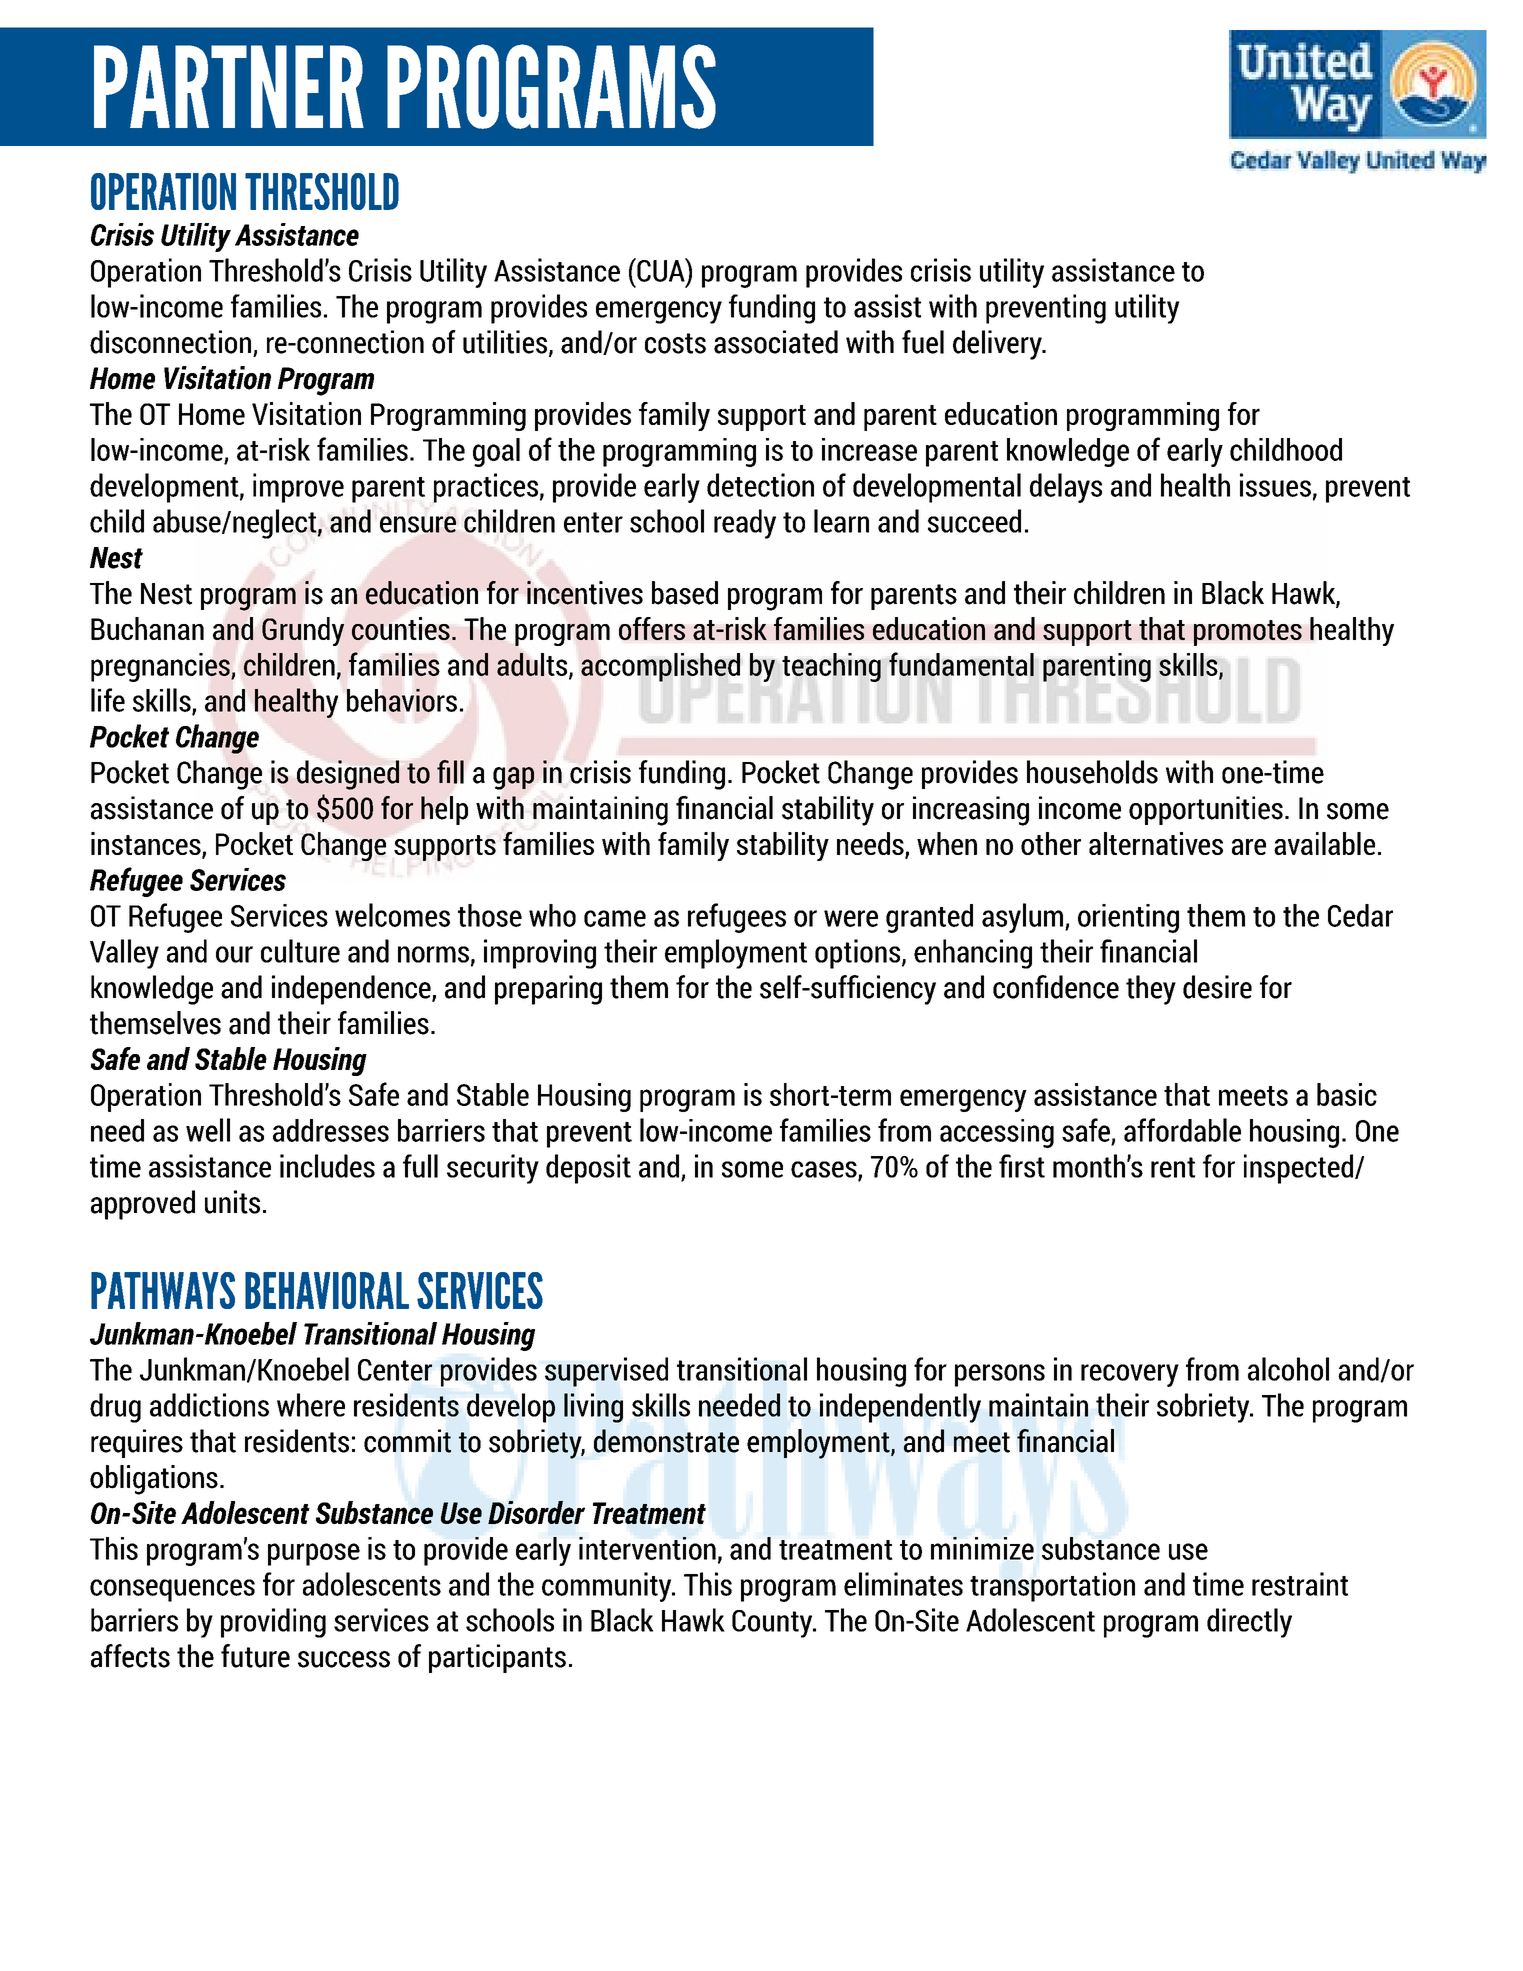  I want to click on County, so click(773, 1624).
